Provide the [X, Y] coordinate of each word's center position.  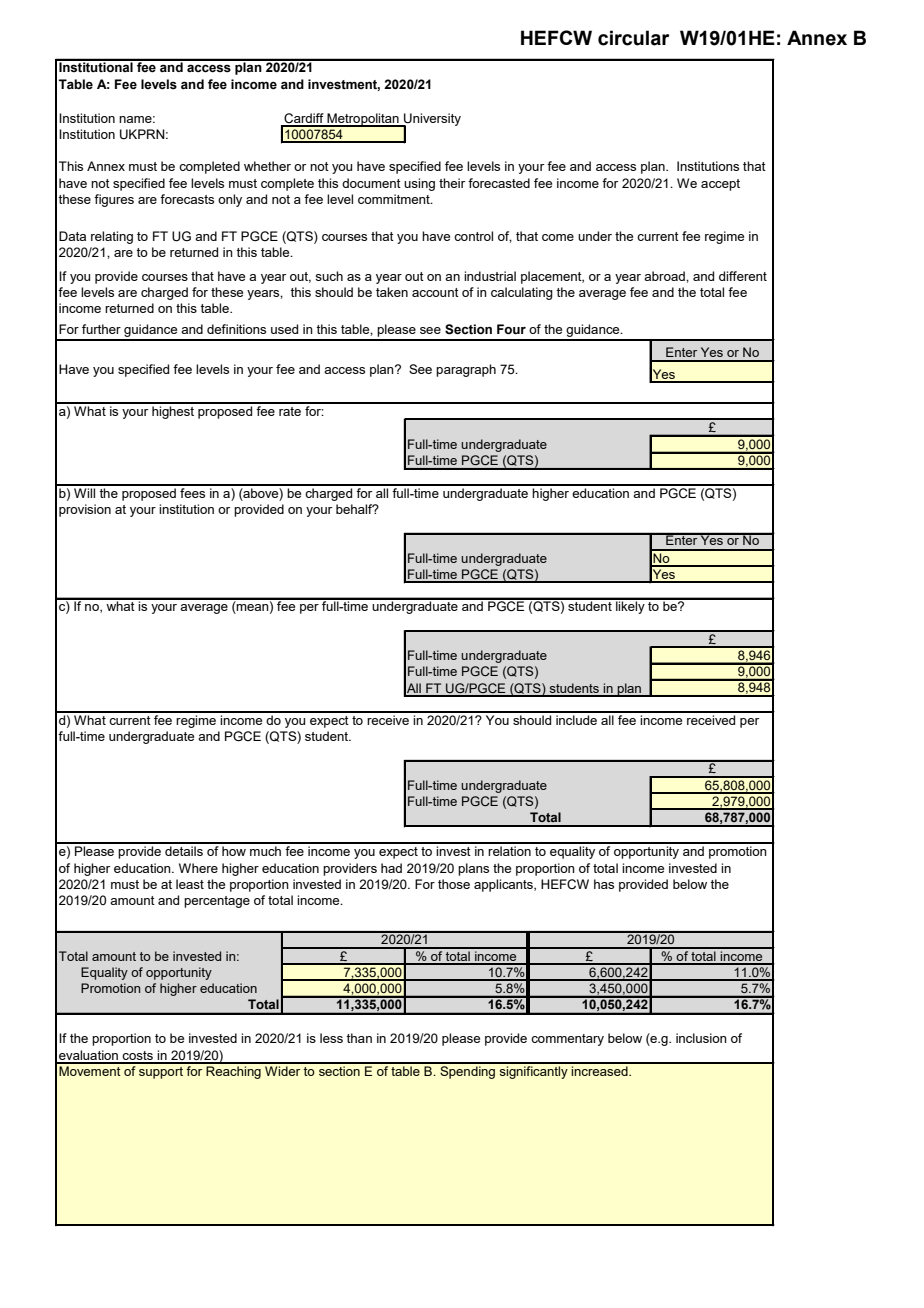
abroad [665, 276]
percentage [217, 902]
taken [392, 292]
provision [85, 510]
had [391, 868]
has [604, 884]
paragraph [466, 370]
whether [267, 166]
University [431, 120]
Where [198, 868]
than [359, 1038]
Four [511, 329]
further [101, 329]
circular [633, 38]
